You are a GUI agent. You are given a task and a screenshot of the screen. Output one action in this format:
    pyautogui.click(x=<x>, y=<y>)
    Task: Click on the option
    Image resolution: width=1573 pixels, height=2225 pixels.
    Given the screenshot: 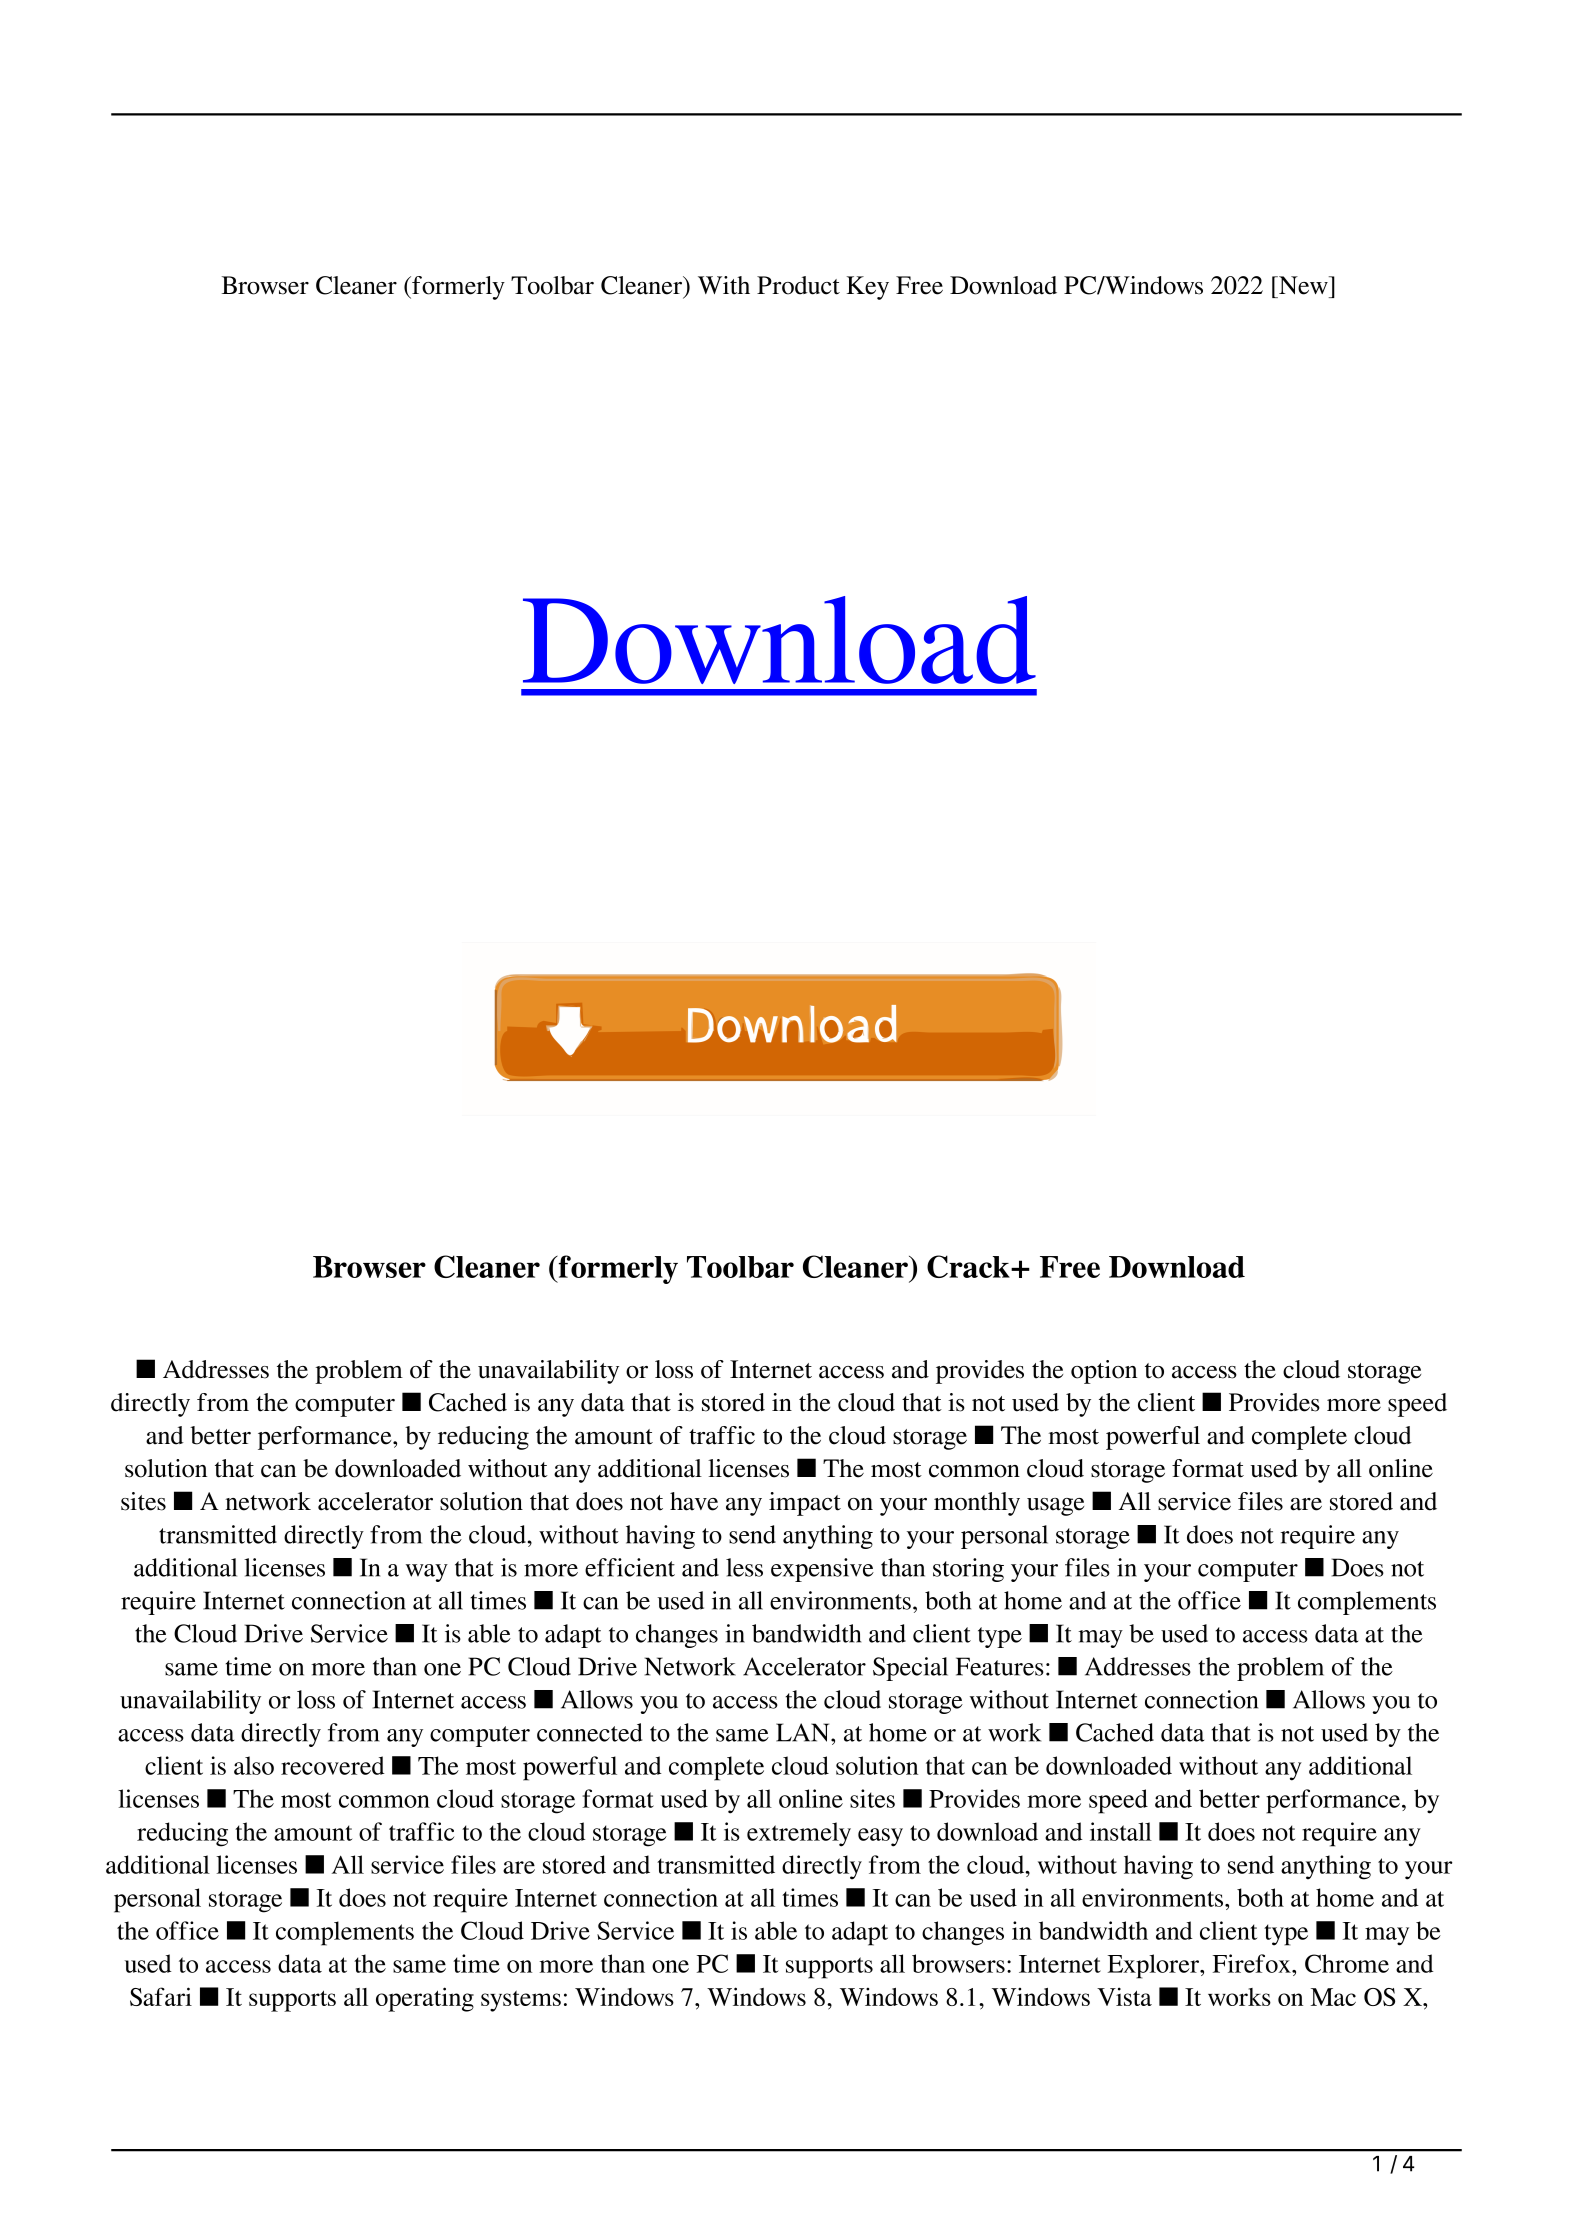 What is the action you would take?
    pyautogui.click(x=1104, y=1372)
